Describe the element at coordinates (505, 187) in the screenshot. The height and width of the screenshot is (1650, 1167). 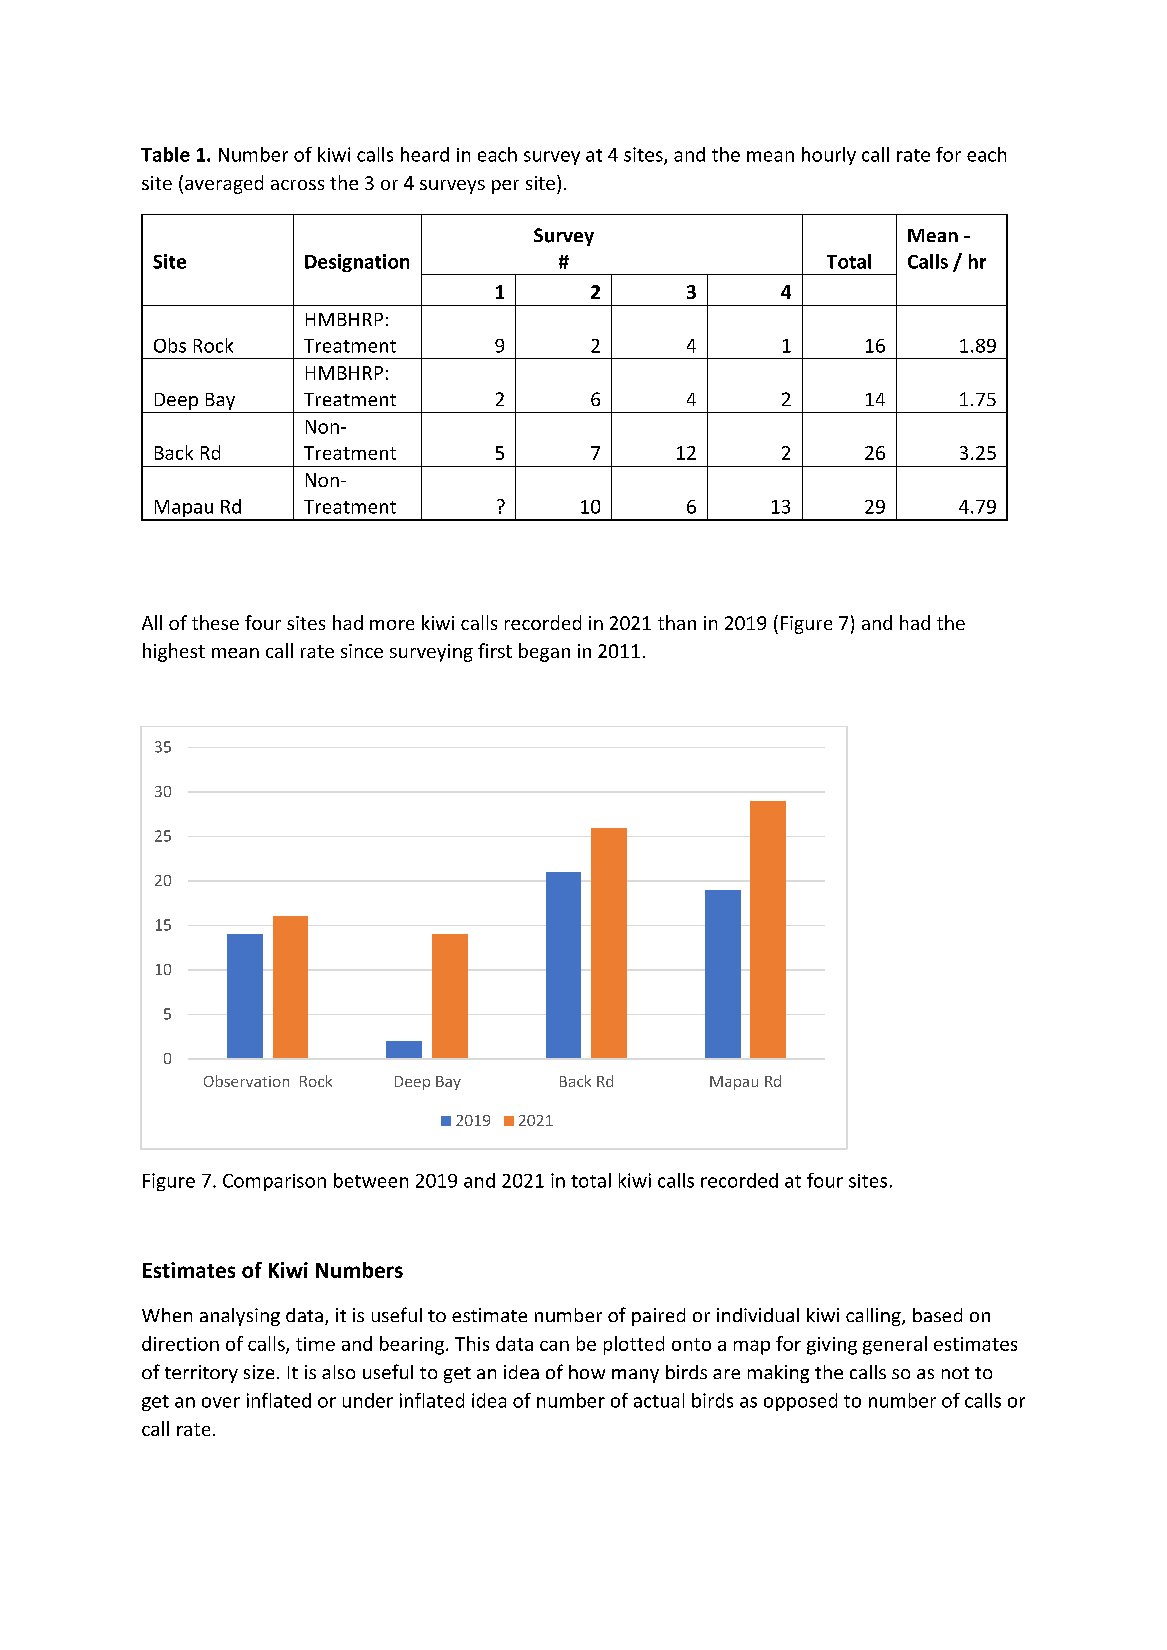
I see `per` at that location.
